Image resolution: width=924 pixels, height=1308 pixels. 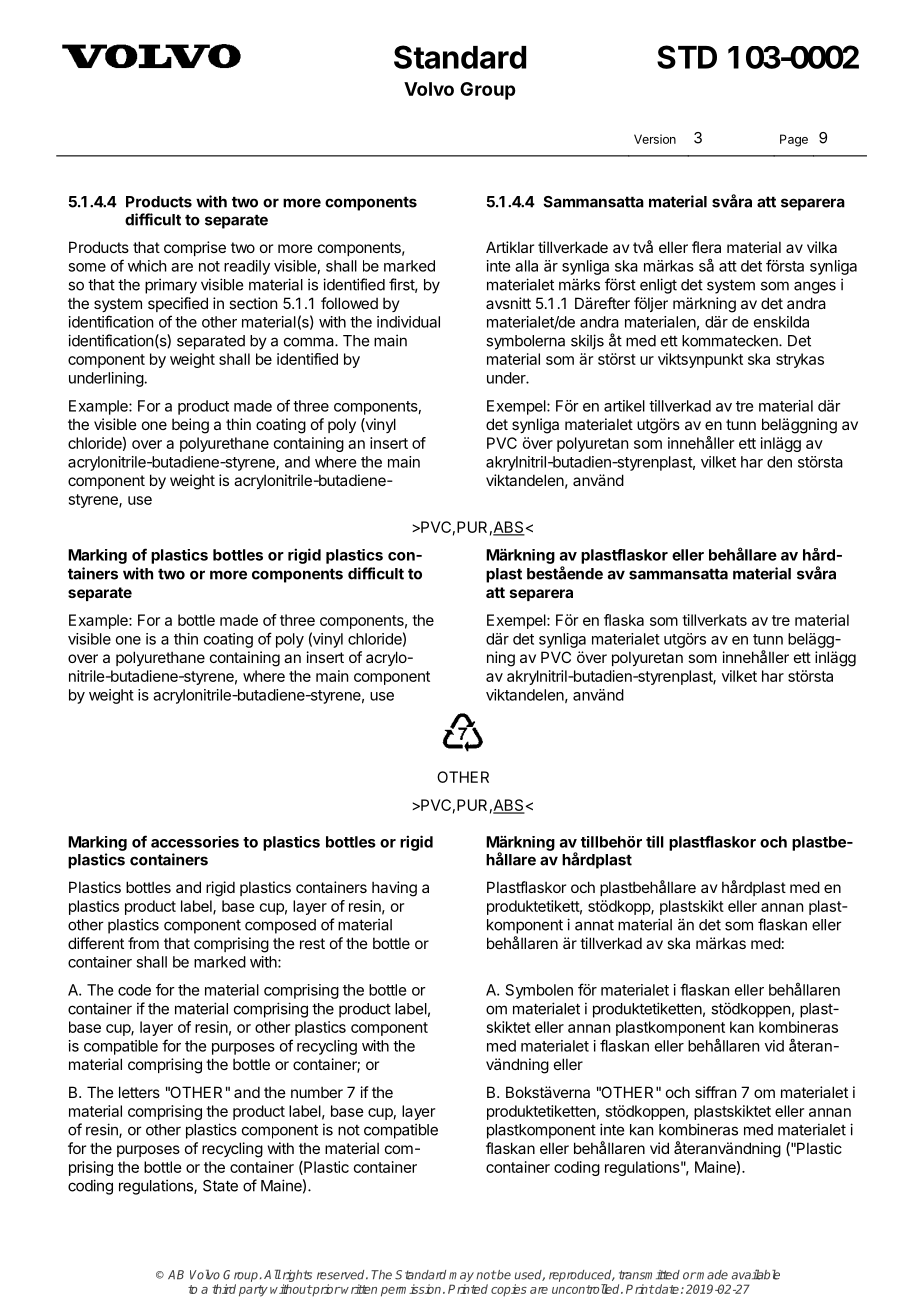 What do you see at coordinates (655, 139) in the screenshot?
I see `Version` at bounding box center [655, 139].
